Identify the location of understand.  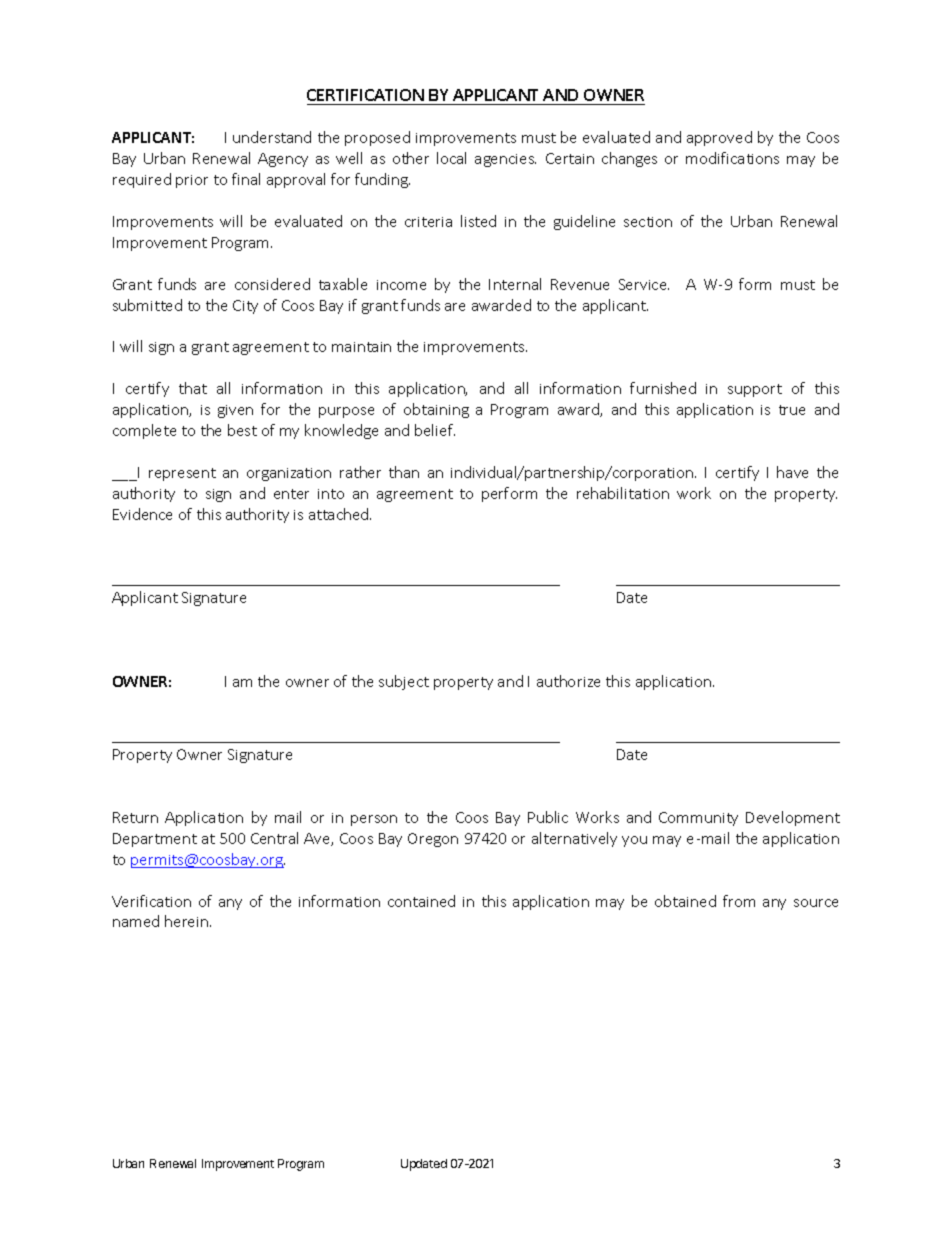
(272, 137).
